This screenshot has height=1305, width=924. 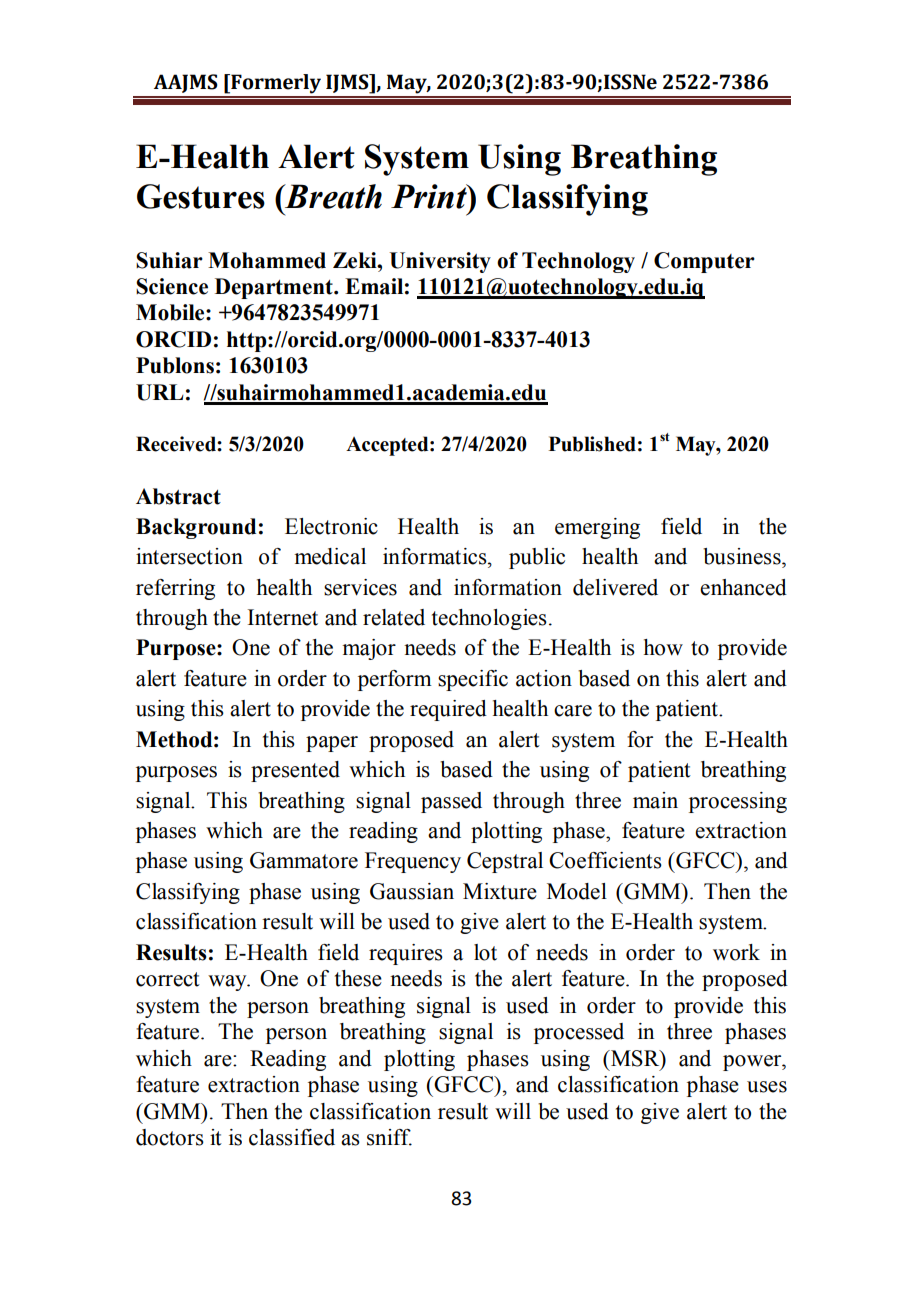 I want to click on uses, so click(x=767, y=1087).
